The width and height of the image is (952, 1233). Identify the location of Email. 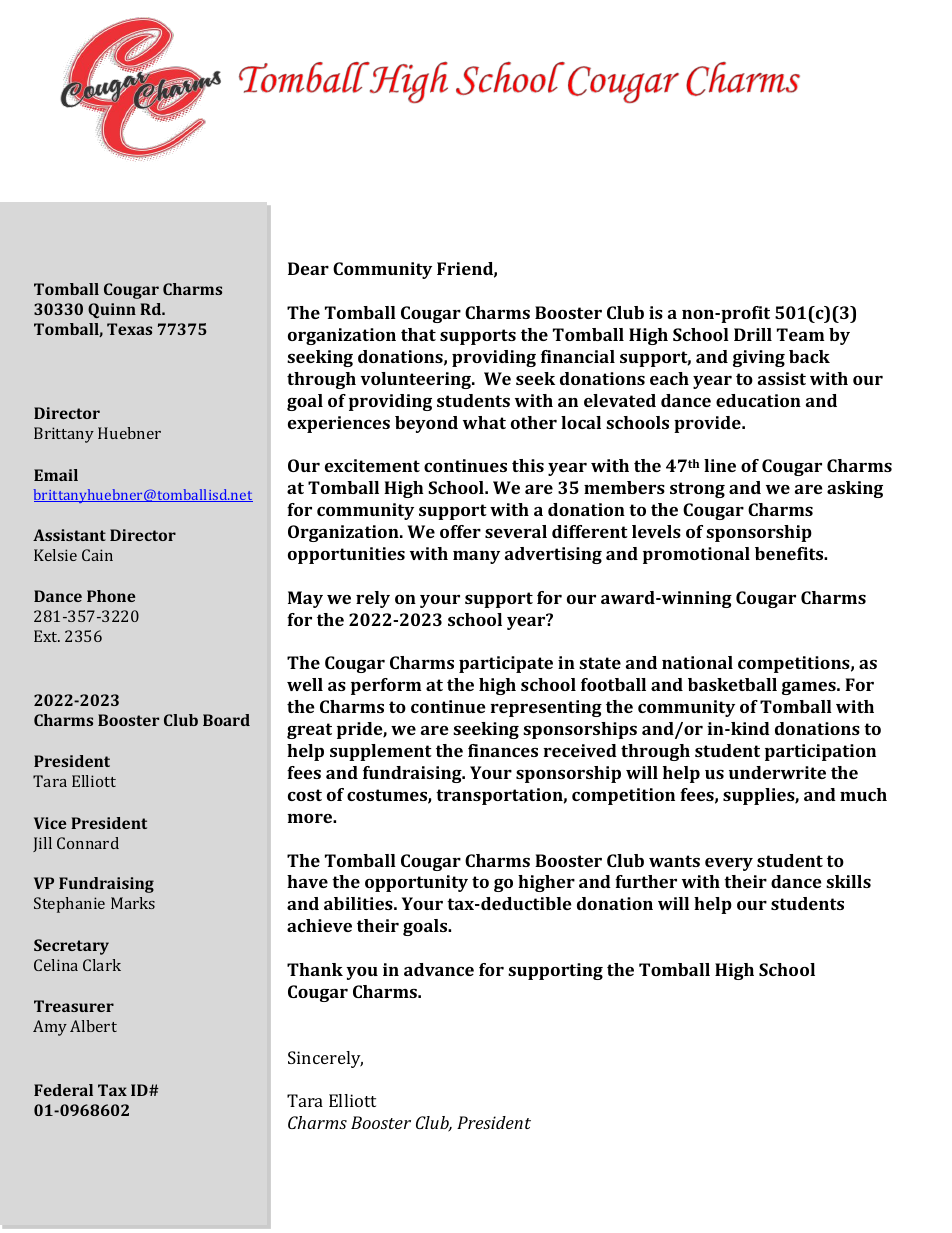
(56, 475).
